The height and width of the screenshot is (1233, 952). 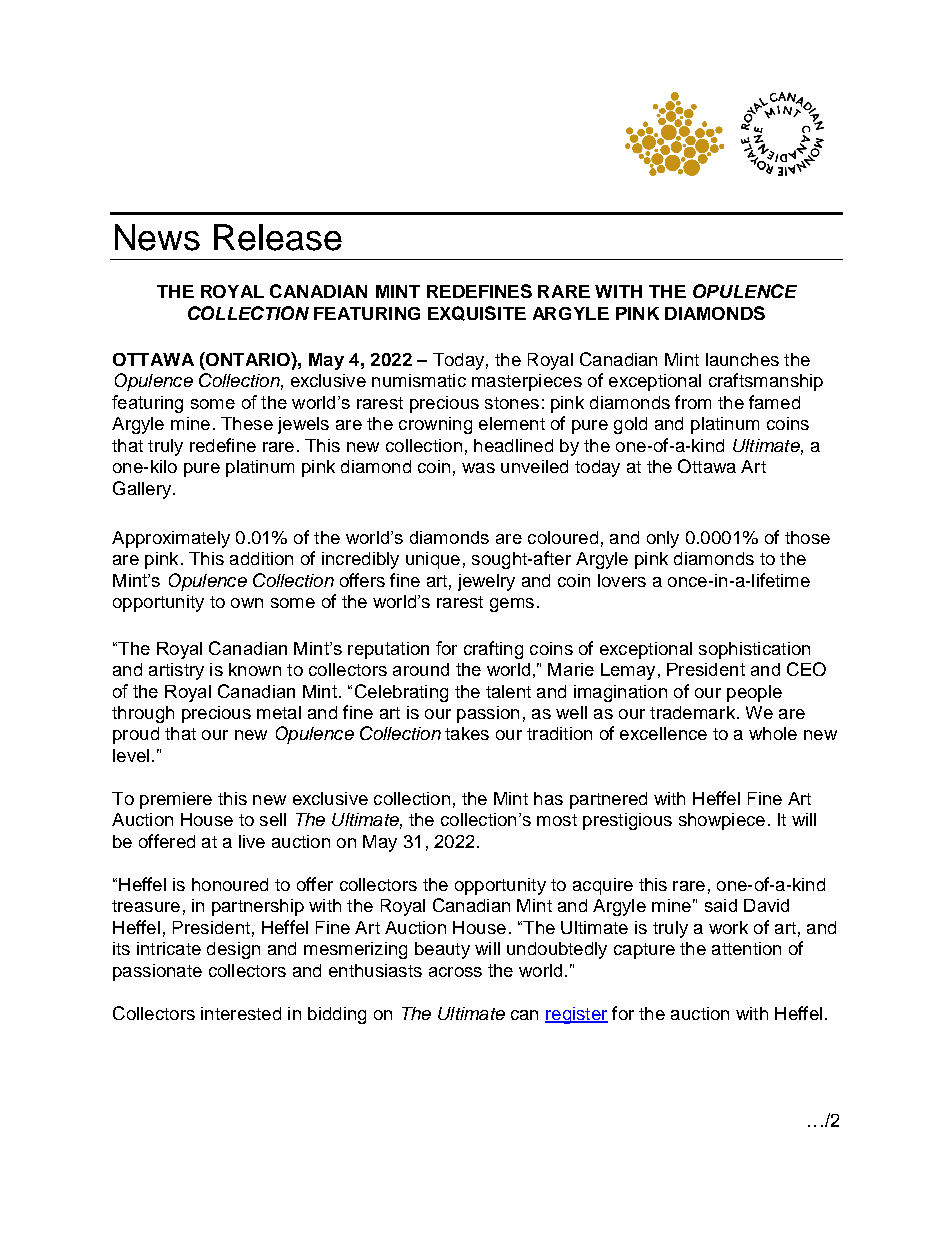 I want to click on launches, so click(x=742, y=359).
